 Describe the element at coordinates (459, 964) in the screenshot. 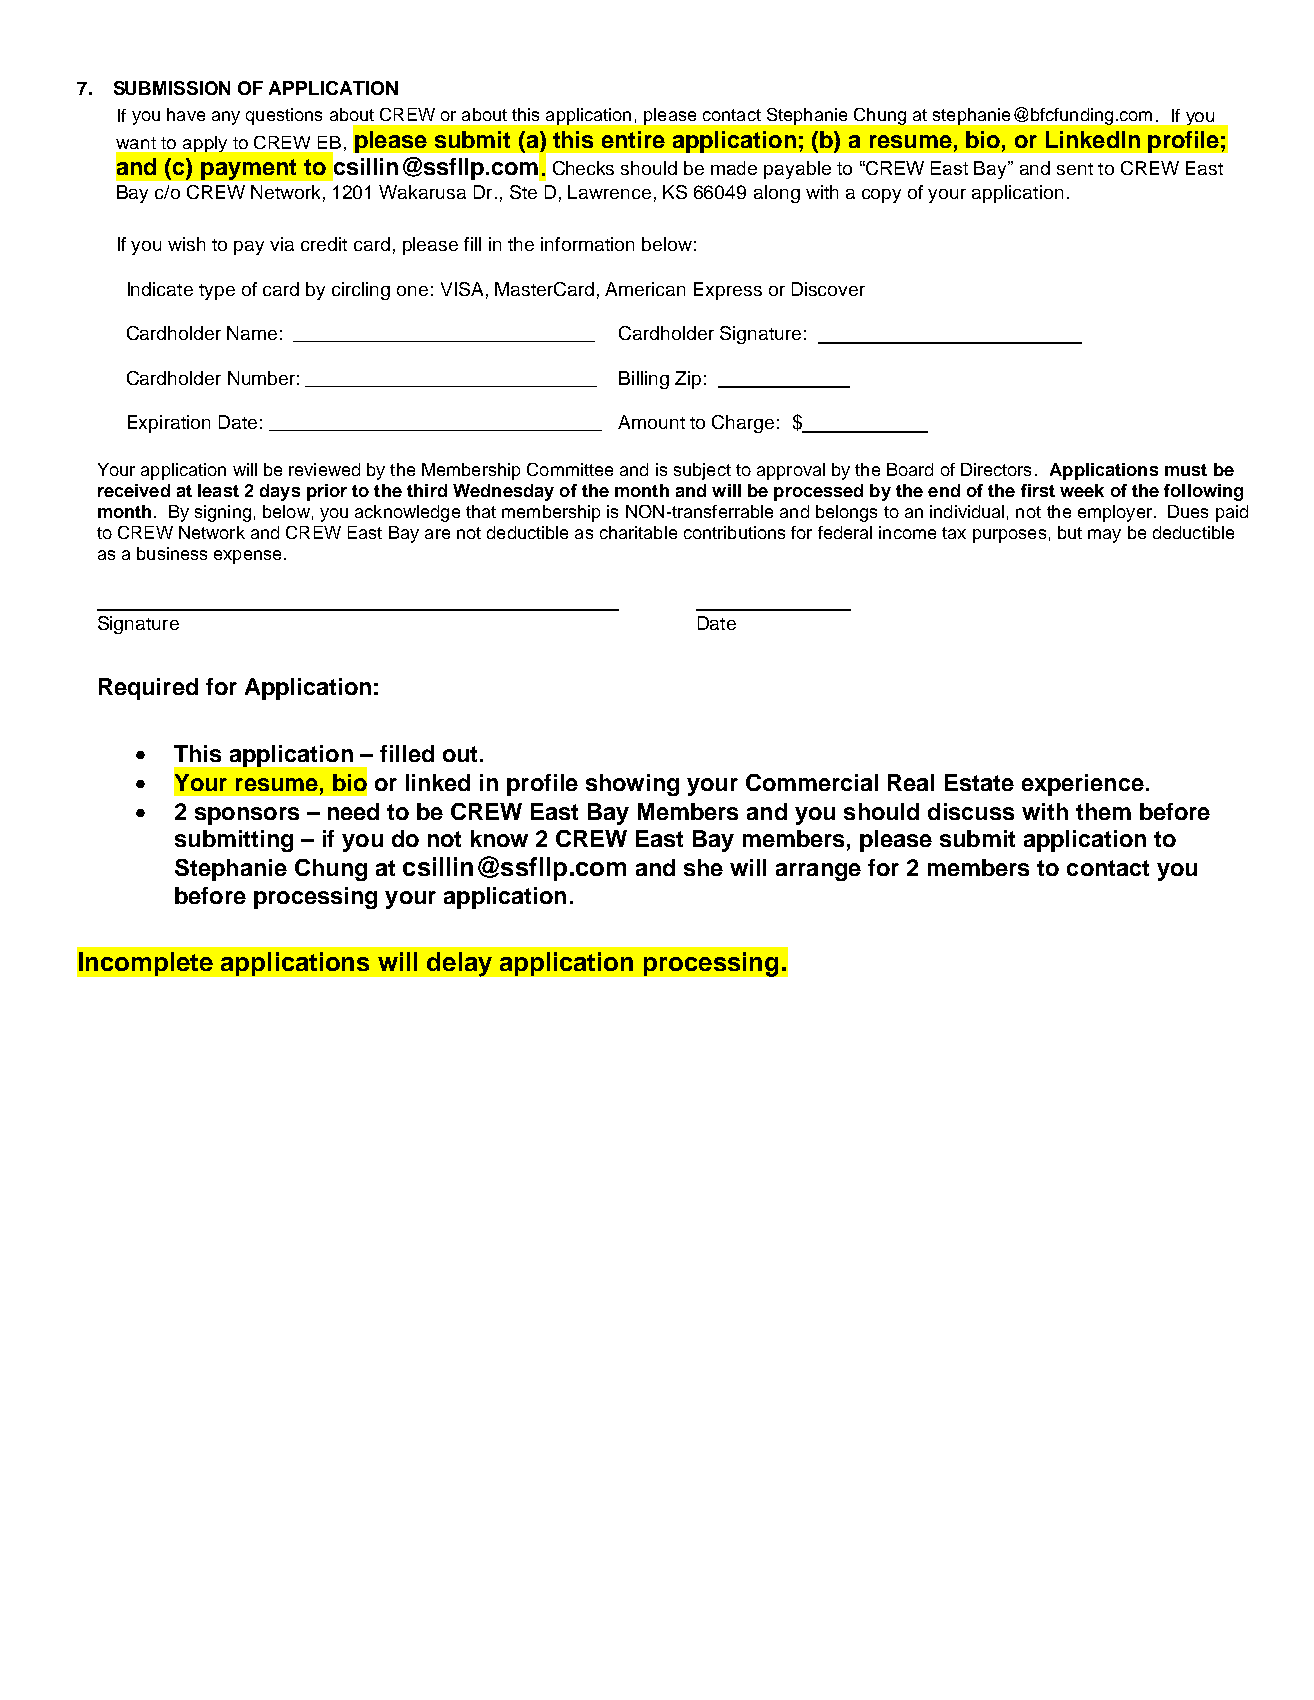

I see `delay` at that location.
